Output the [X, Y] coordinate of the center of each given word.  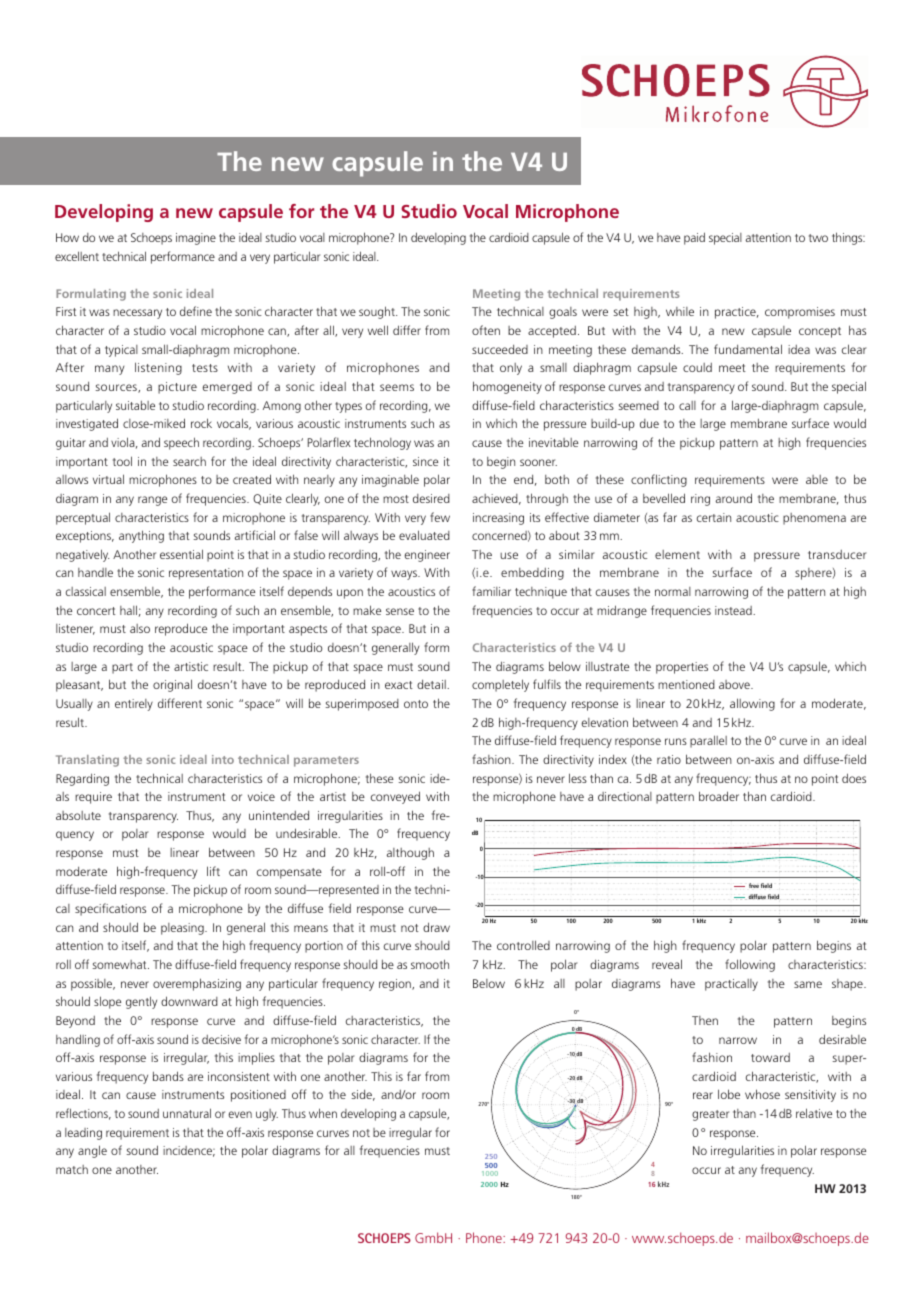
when [323, 1113]
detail [432, 684]
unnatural [187, 1113]
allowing [752, 704]
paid [694, 238]
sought [378, 312]
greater [710, 1115]
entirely [134, 705]
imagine [196, 239]
